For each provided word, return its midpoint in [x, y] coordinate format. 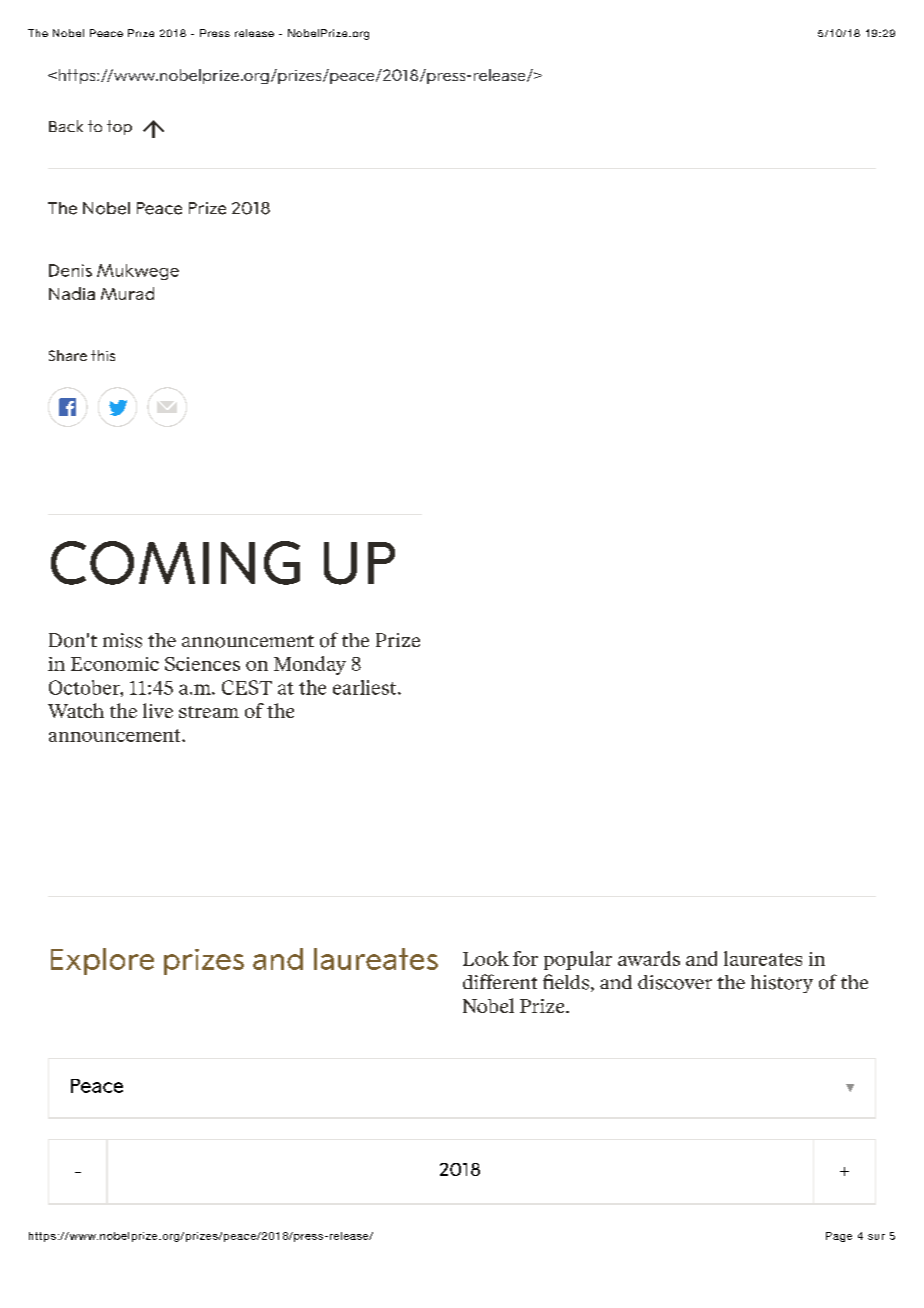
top [119, 127]
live [158, 710]
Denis [70, 270]
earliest [366, 687]
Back [66, 126]
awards [649, 958]
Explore [102, 961]
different [500, 981]
